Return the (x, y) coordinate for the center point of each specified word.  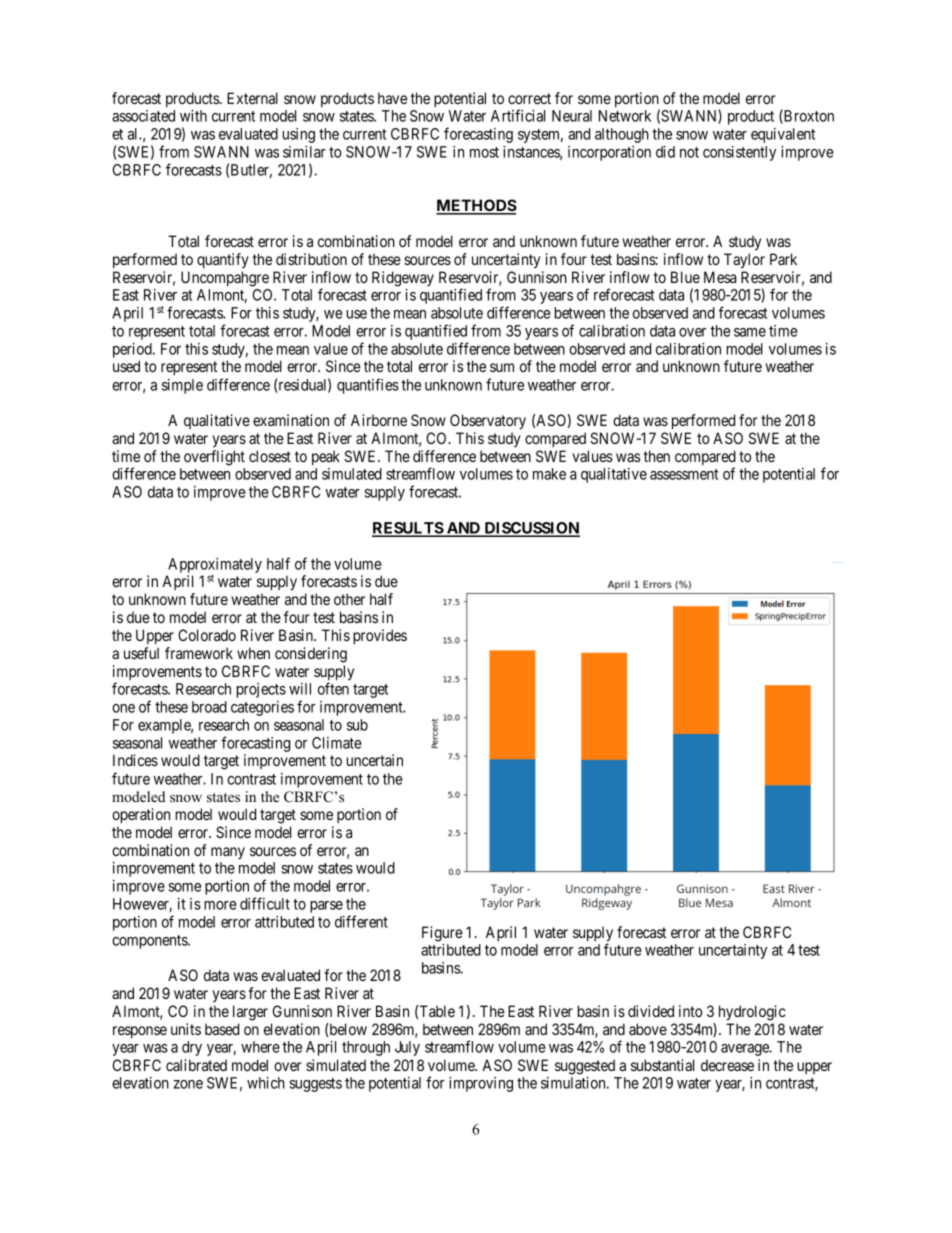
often (333, 688)
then (657, 456)
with (193, 116)
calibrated (196, 1065)
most (484, 152)
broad (209, 707)
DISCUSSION (531, 529)
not (689, 152)
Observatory (488, 422)
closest (270, 456)
